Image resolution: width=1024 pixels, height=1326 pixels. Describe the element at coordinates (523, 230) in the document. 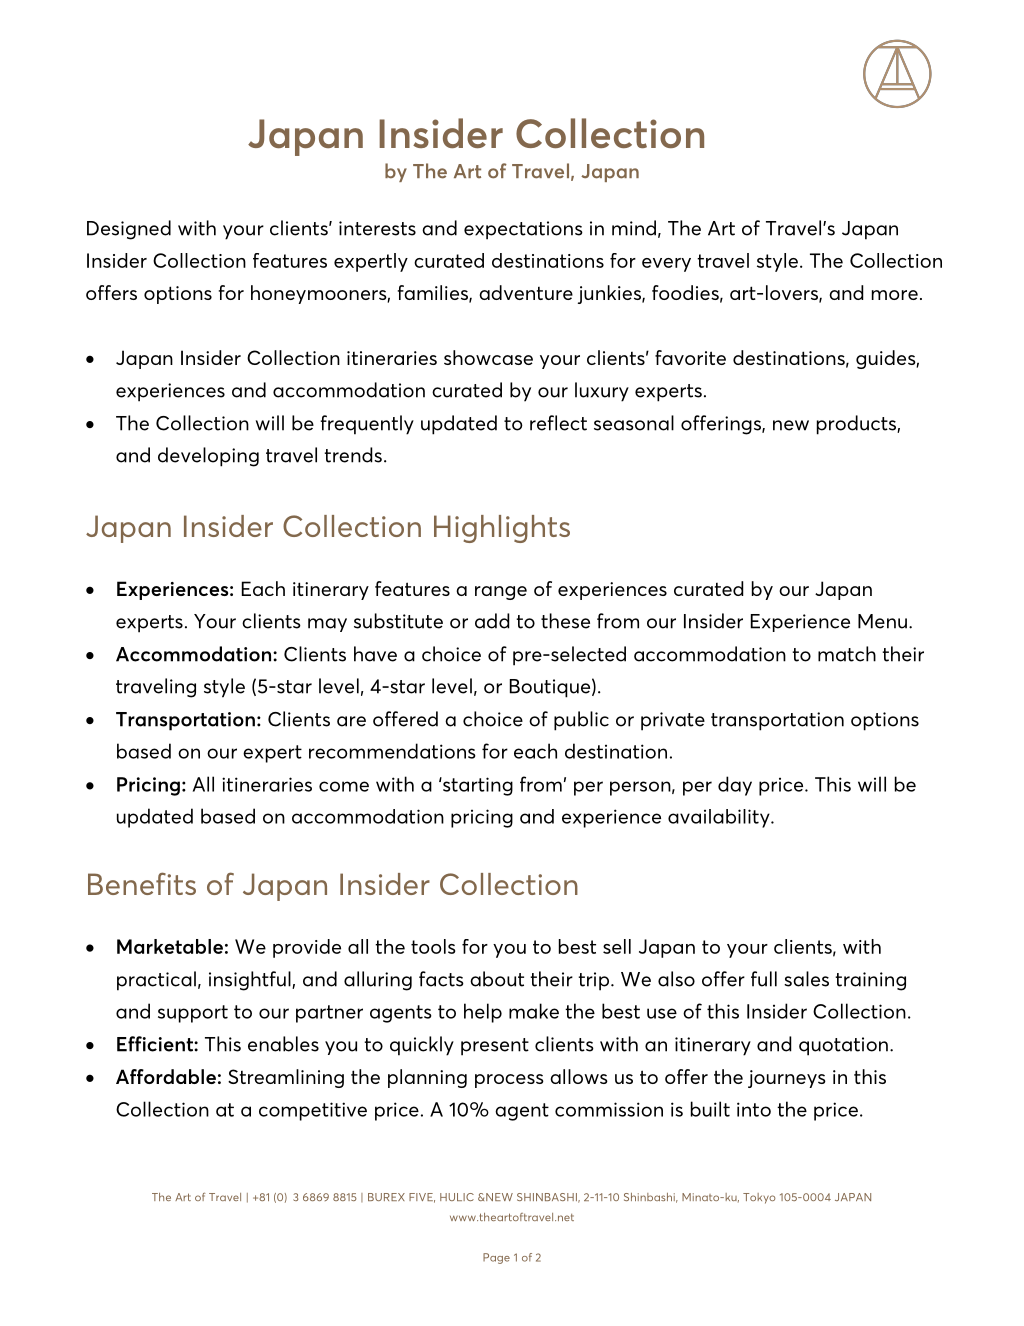

I see `expectations` at that location.
